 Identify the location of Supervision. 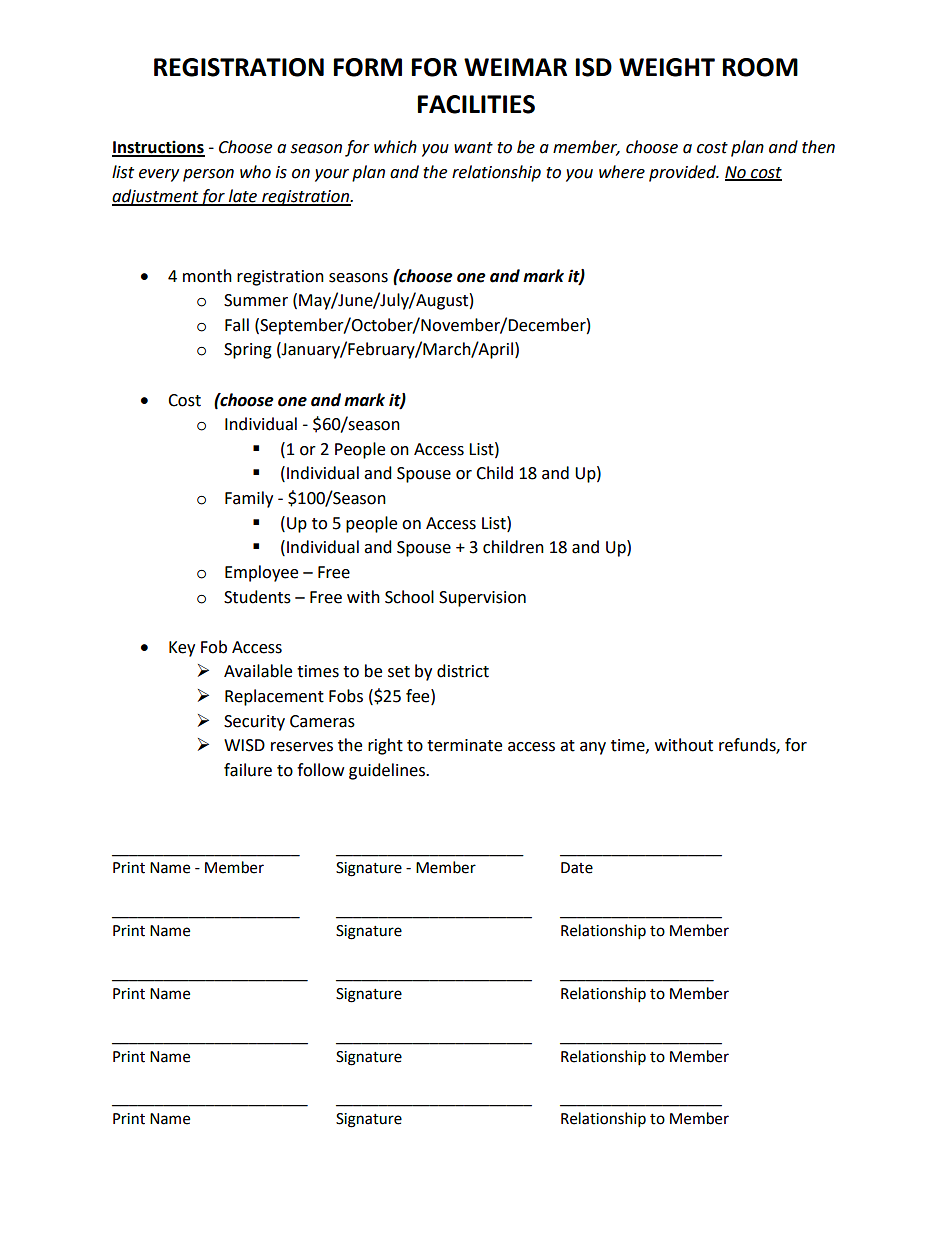
(482, 599).
